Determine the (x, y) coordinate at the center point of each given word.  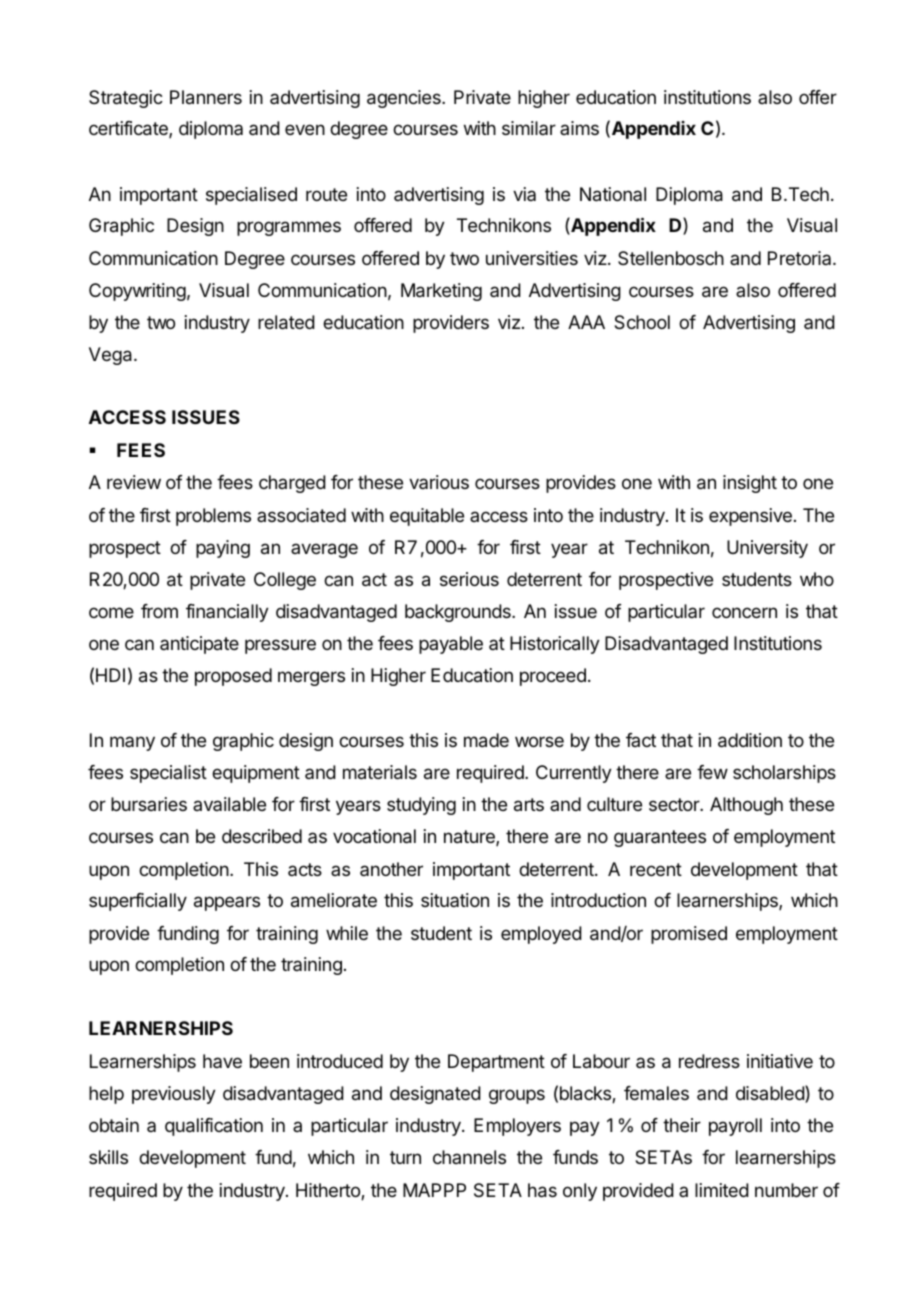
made (486, 740)
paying (223, 549)
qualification (214, 1127)
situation (455, 900)
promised (689, 935)
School (642, 322)
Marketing (441, 292)
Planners (206, 97)
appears (227, 903)
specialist (168, 774)
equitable (427, 517)
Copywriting (137, 292)
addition (750, 740)
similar (529, 128)
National (613, 194)
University (767, 549)
